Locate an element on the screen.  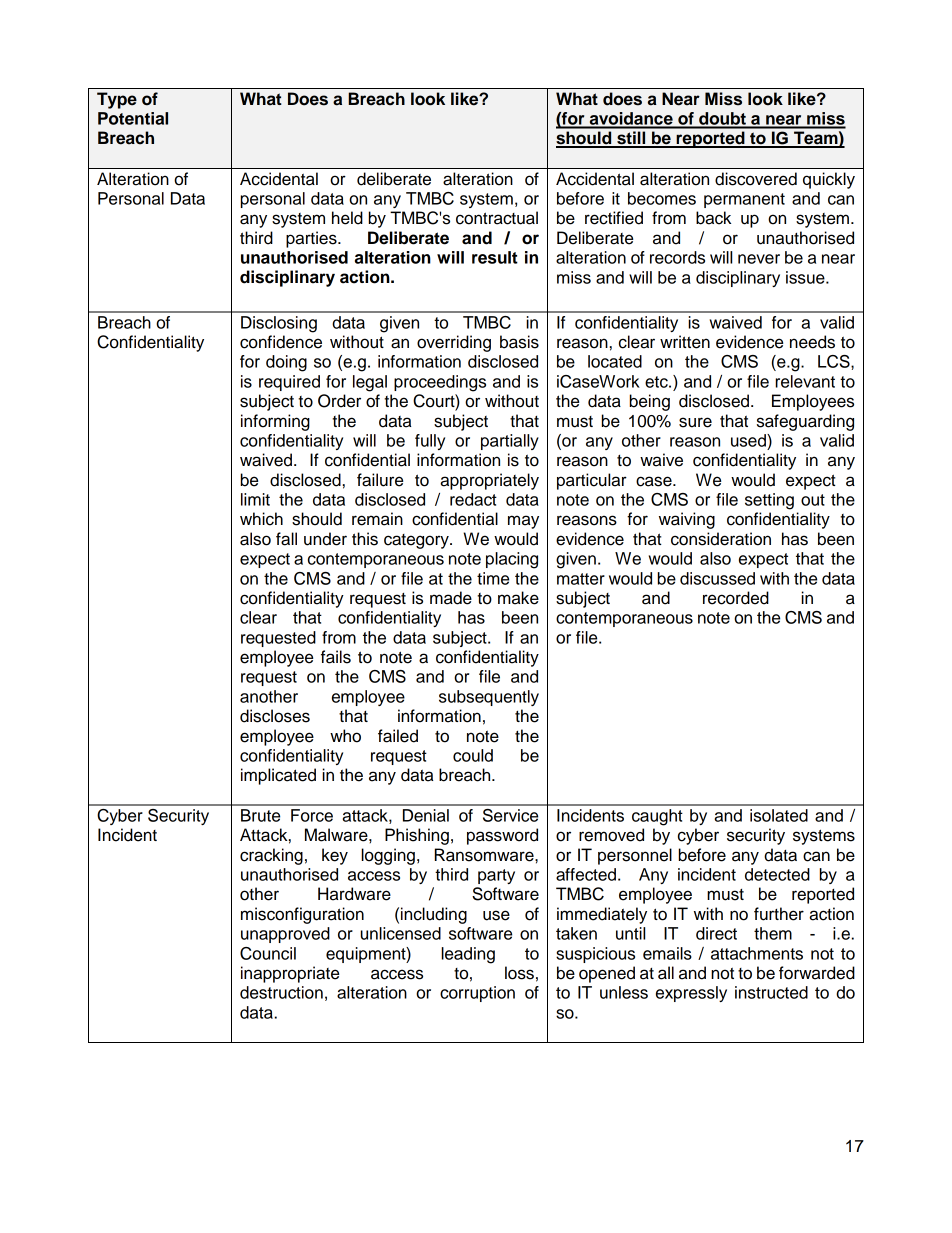
overriding is located at coordinates (454, 343).
